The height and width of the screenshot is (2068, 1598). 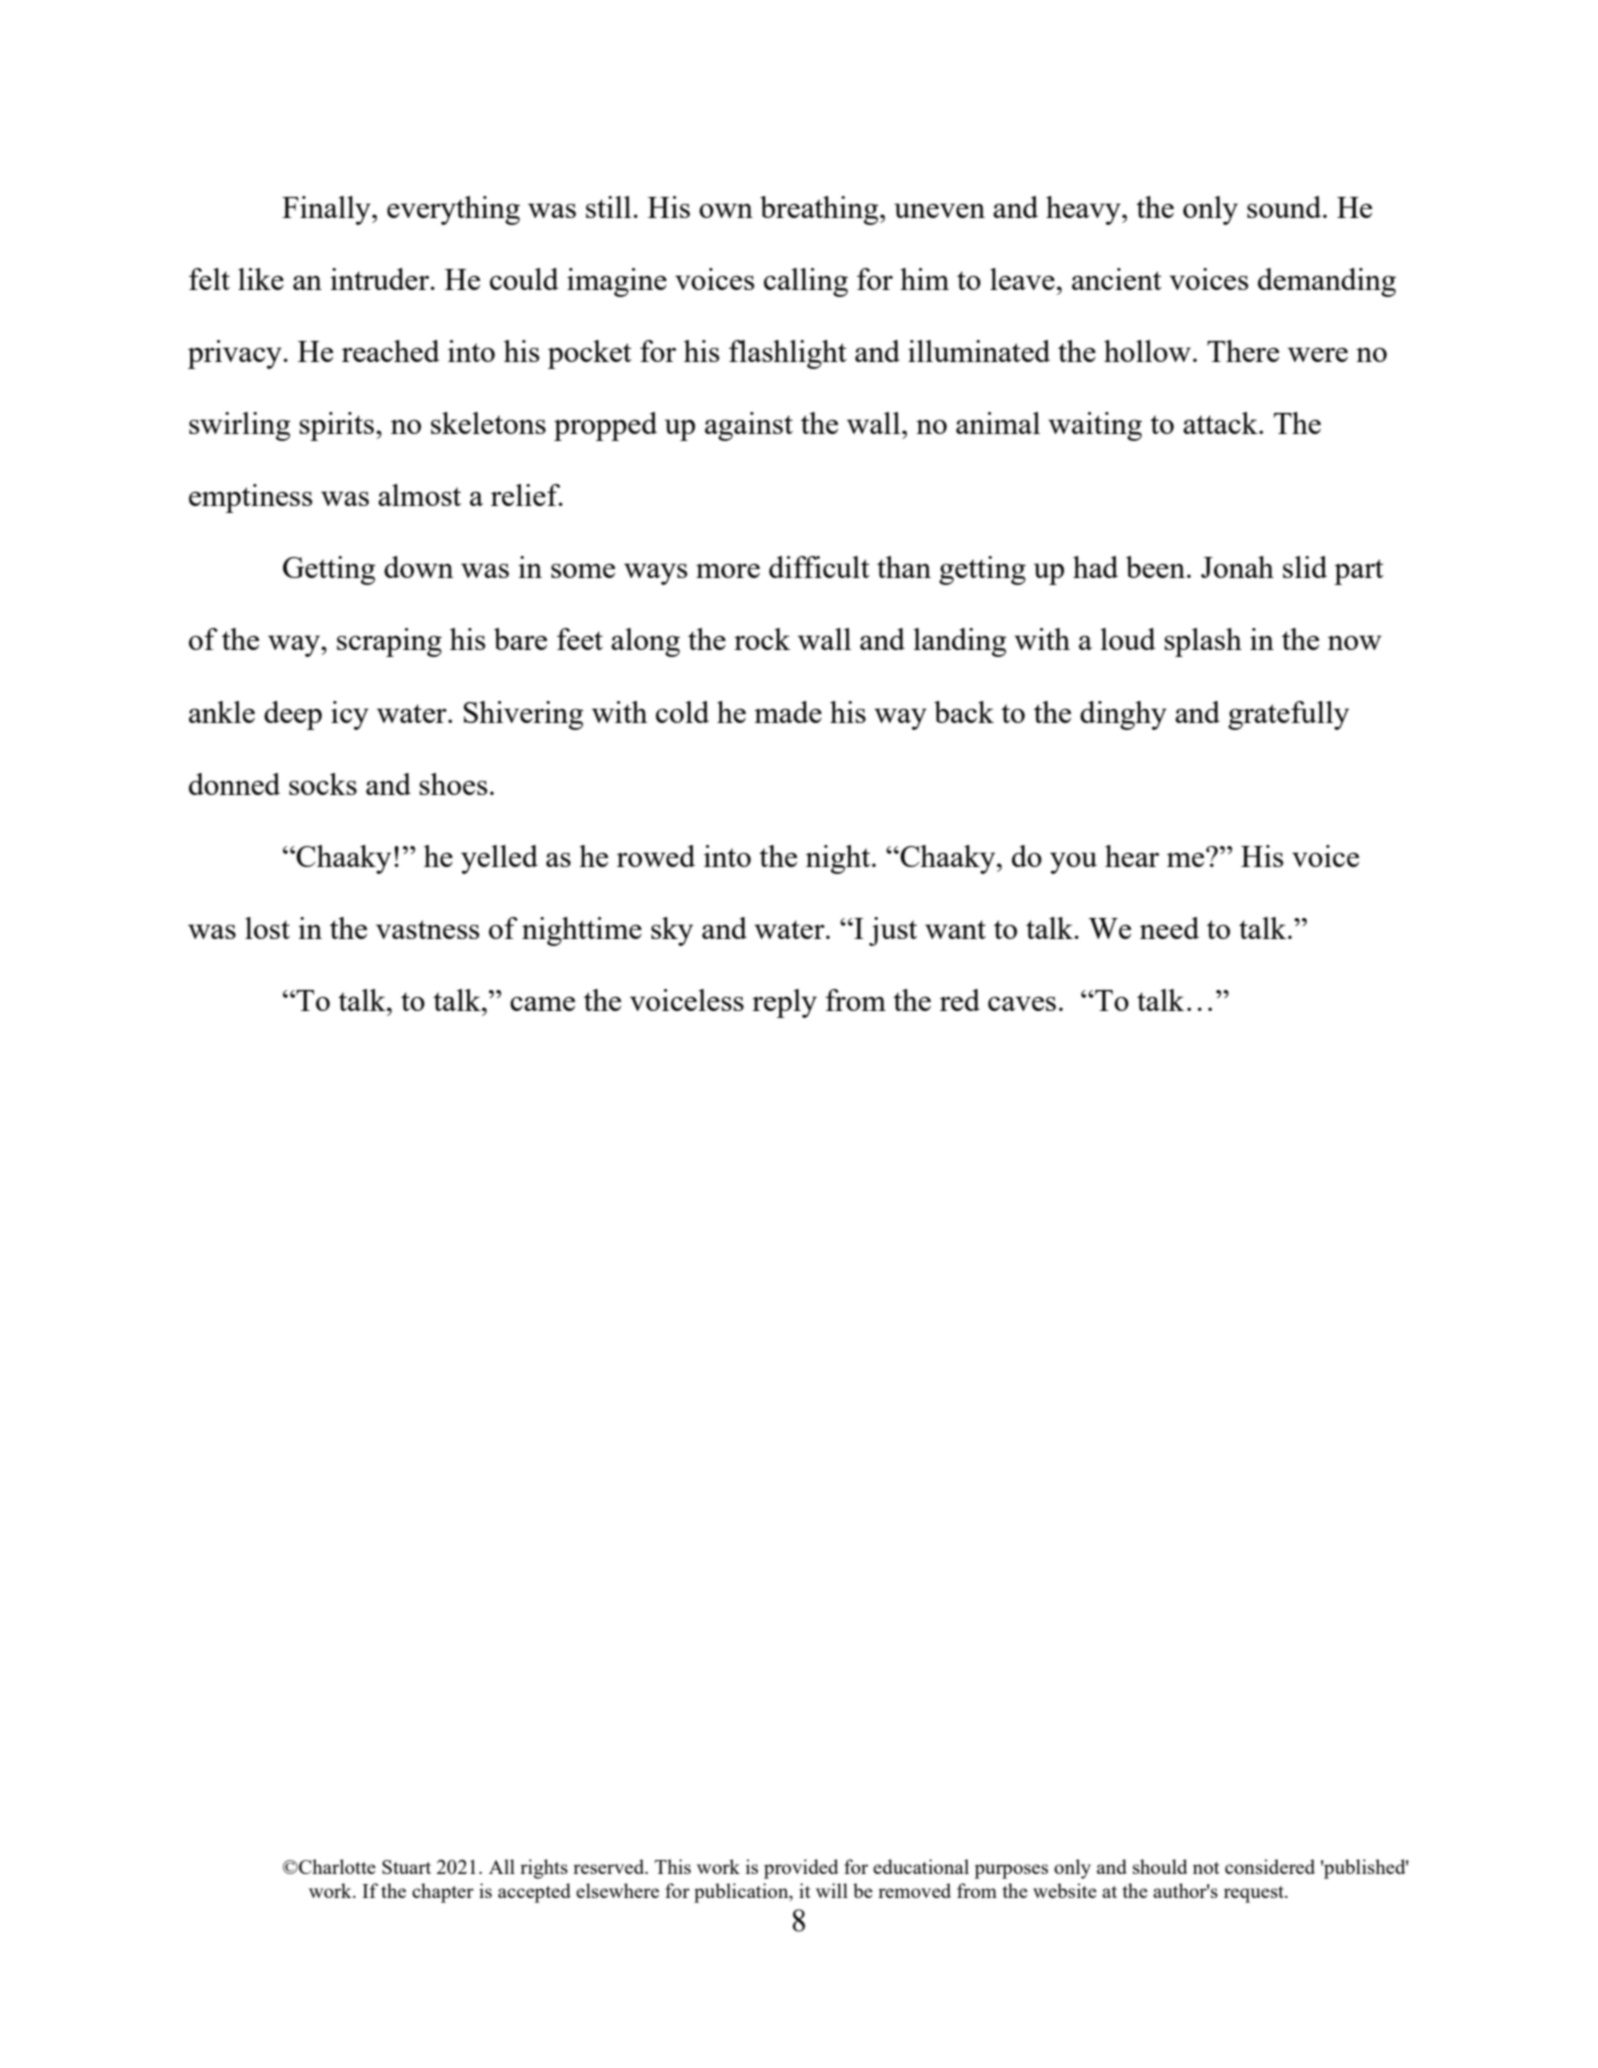 What do you see at coordinates (542, 1003) in the screenshot?
I see `came` at bounding box center [542, 1003].
